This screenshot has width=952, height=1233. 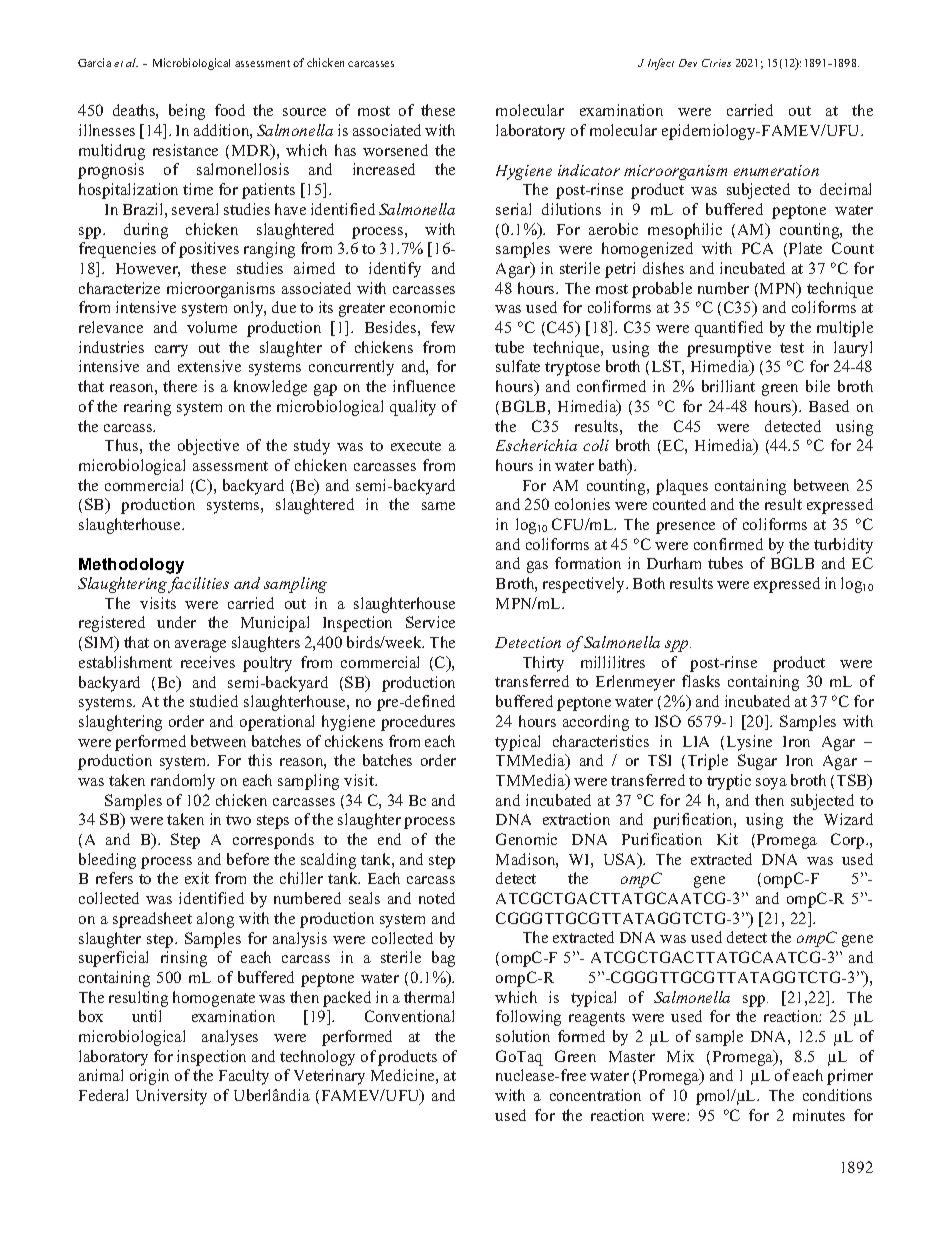 What do you see at coordinates (688, 63) in the screenshot?
I see `Dev` at bounding box center [688, 63].
